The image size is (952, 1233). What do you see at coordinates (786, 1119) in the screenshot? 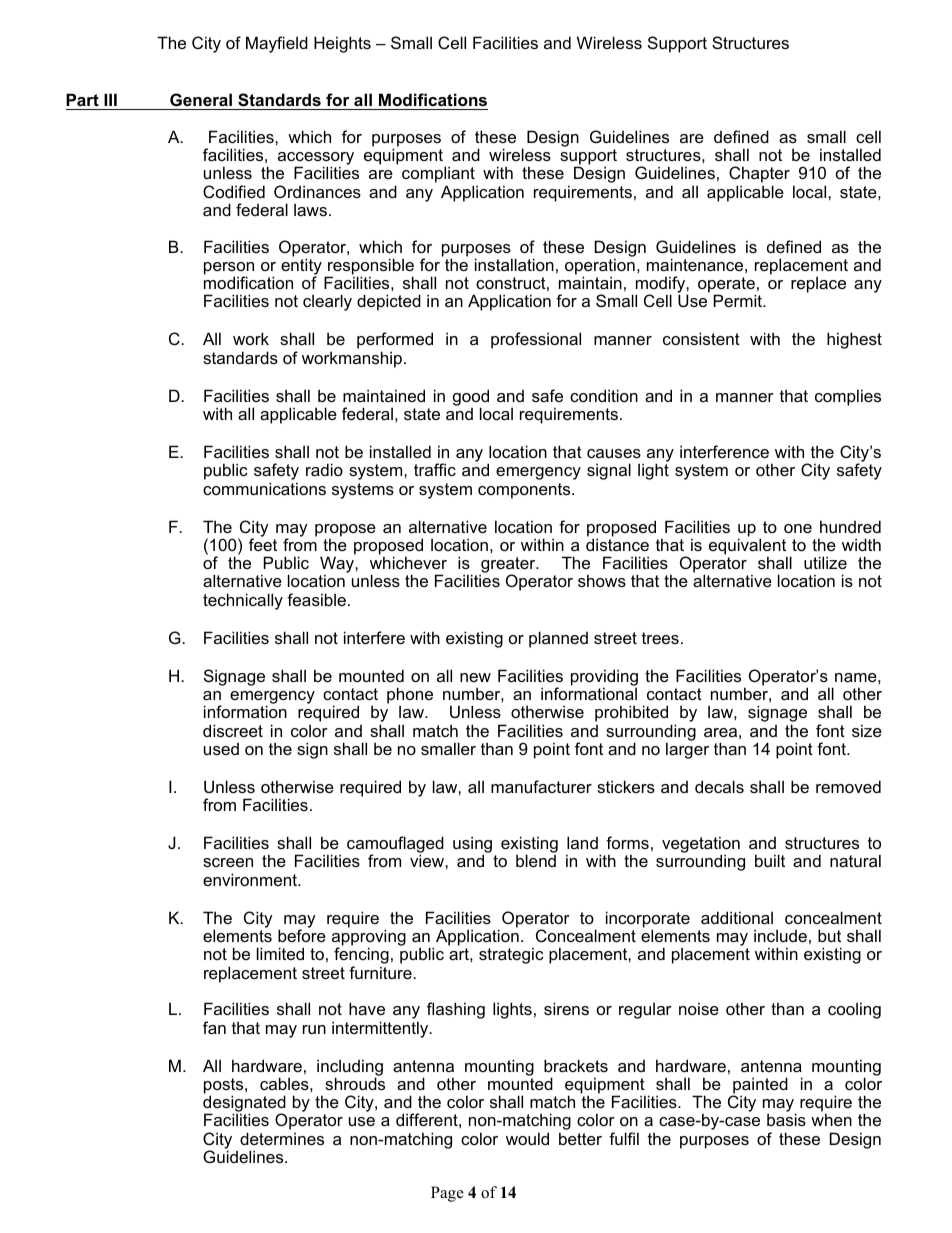
I see `basis` at bounding box center [786, 1119].
